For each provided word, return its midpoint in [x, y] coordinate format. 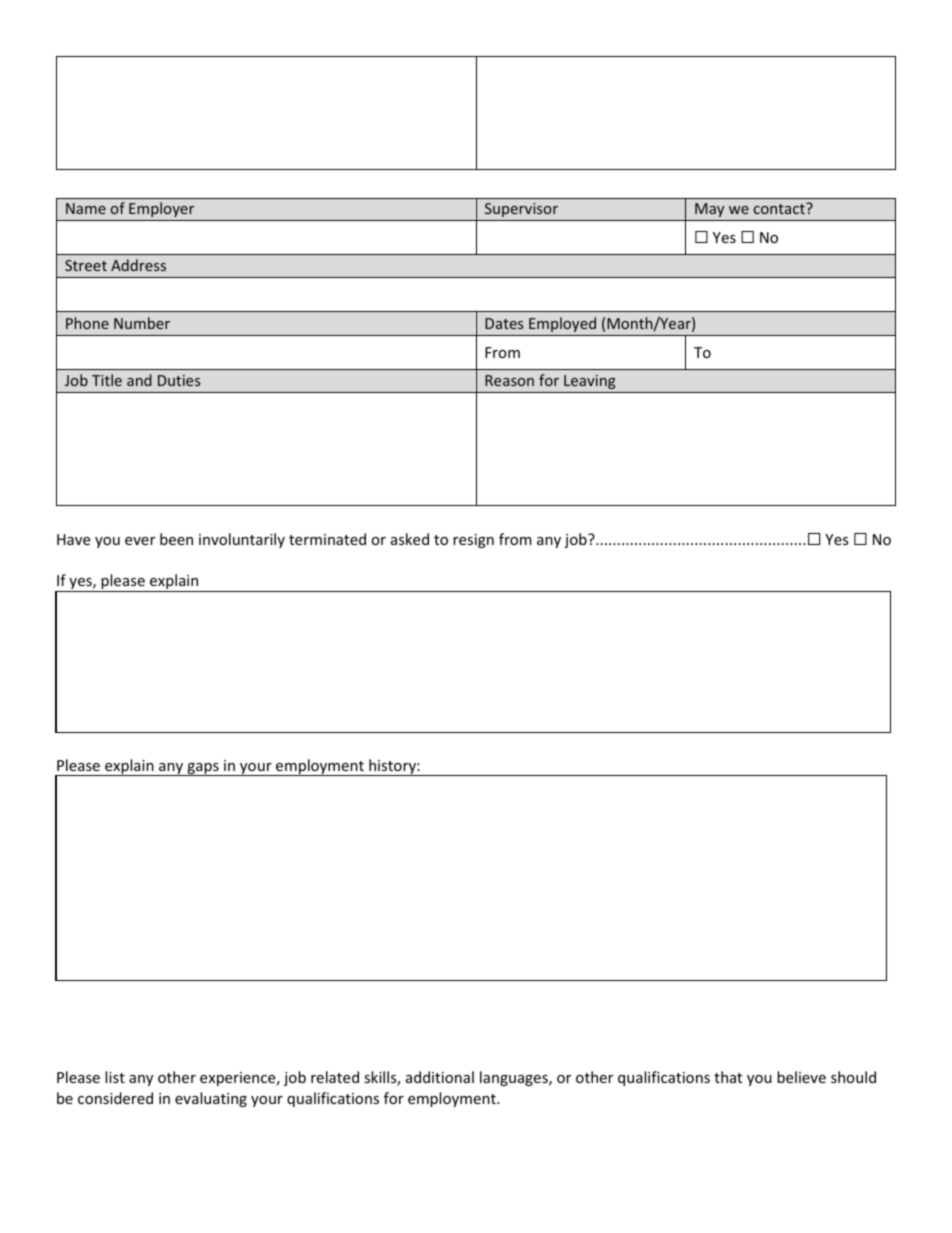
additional [440, 1077]
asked [410, 539]
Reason [509, 380]
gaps [203, 769]
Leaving [590, 382]
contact [780, 208]
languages [515, 1078]
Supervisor [521, 210]
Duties [179, 380]
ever [140, 541]
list [115, 1077]
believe [801, 1077]
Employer [161, 209]
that [728, 1077]
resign [473, 541]
